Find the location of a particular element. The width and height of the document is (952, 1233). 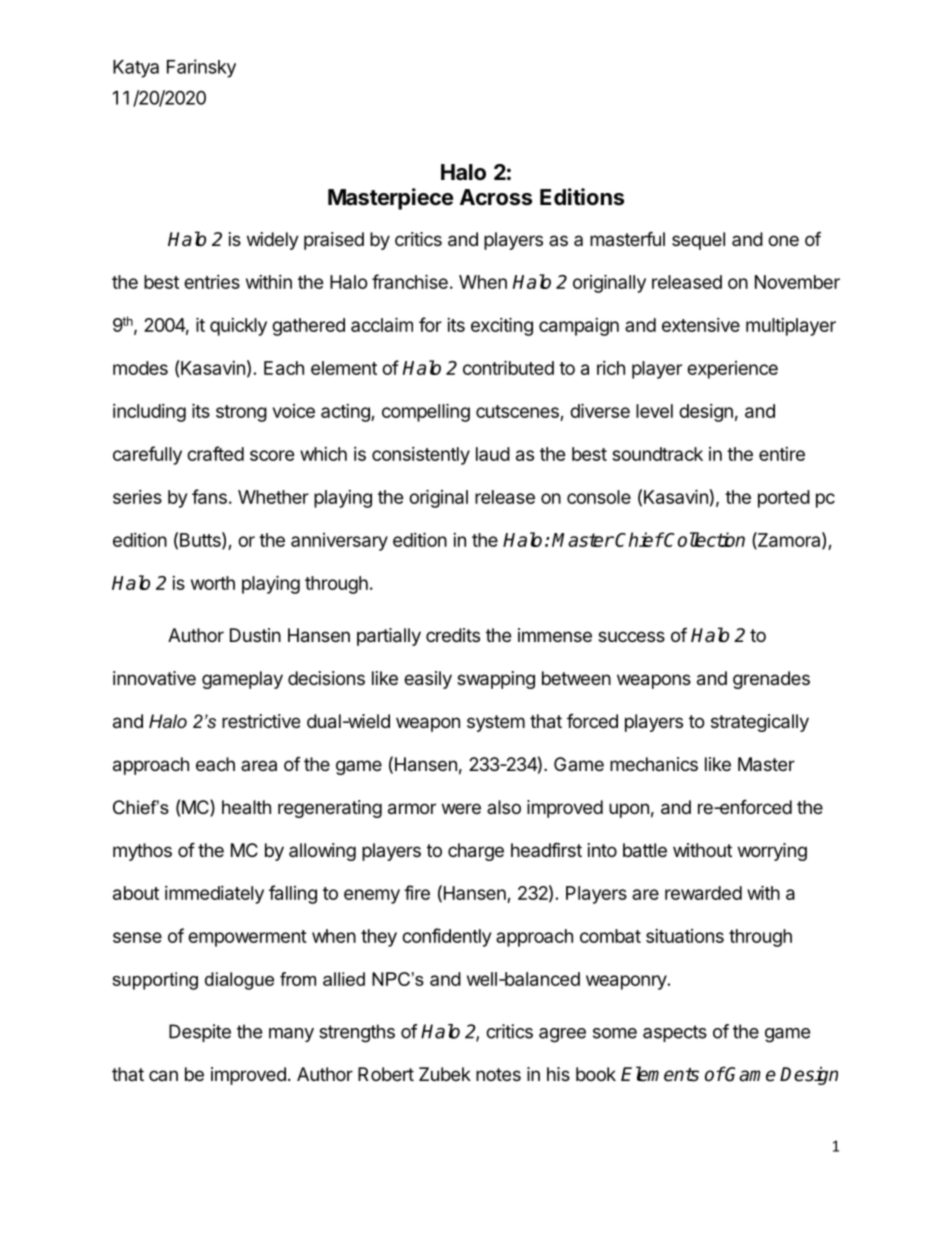

Despite is located at coordinates (200, 1033).
